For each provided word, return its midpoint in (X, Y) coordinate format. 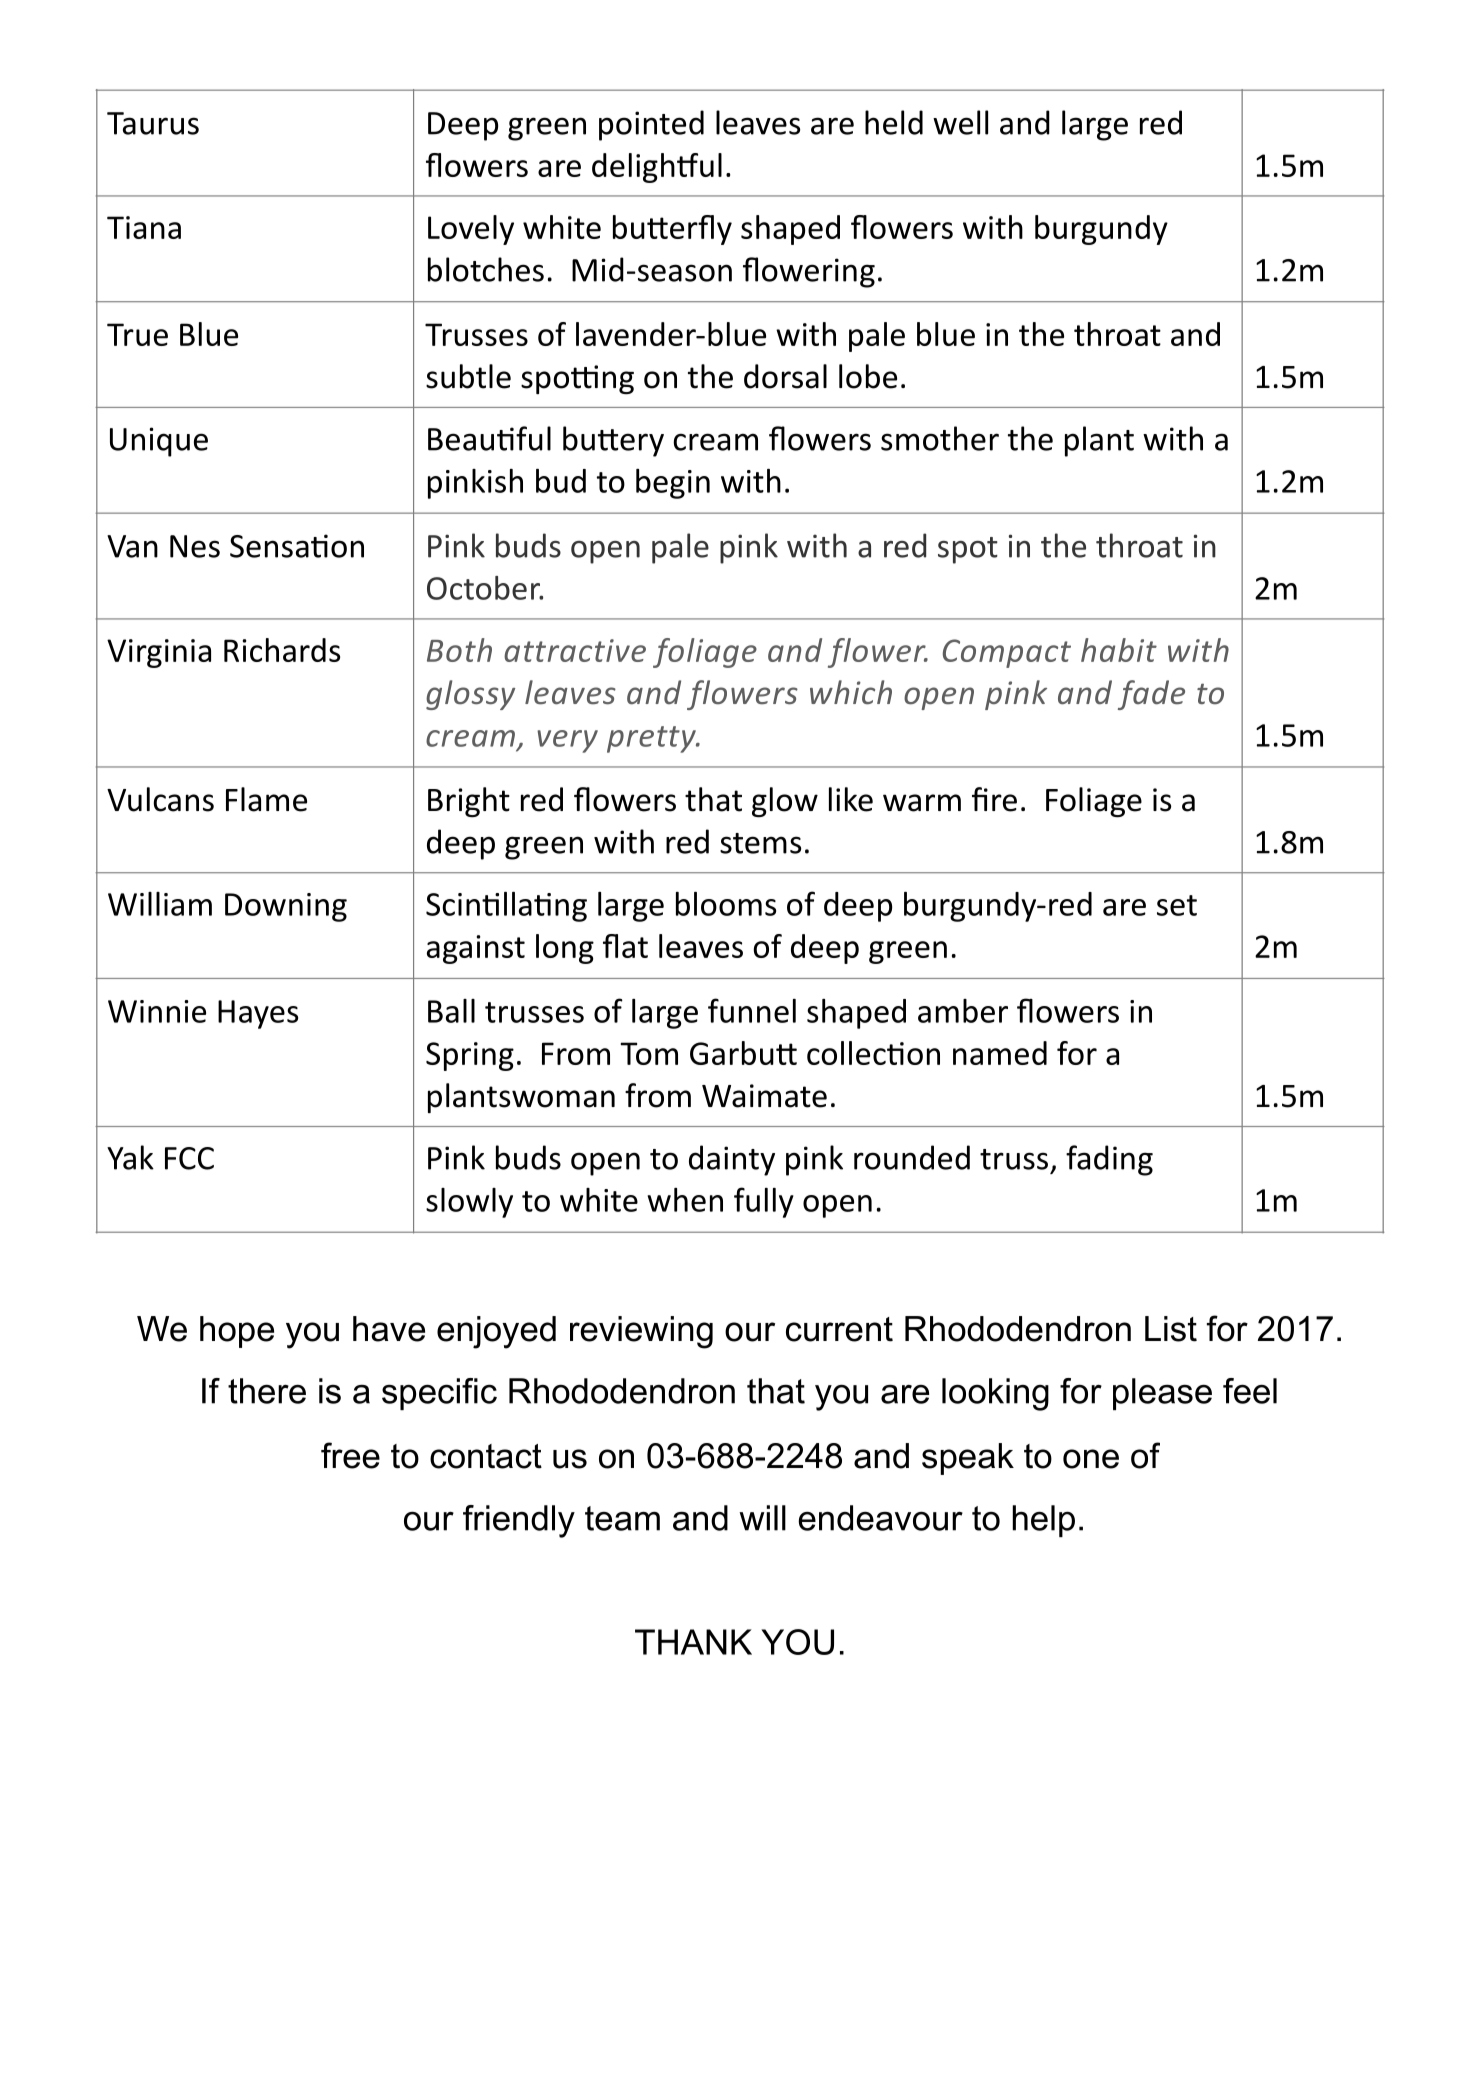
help (1043, 1521)
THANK (693, 1642)
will (762, 1518)
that (776, 1391)
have (389, 1329)
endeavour (880, 1518)
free (350, 1455)
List (1171, 1329)
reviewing (641, 1332)
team (622, 1518)
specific (439, 1394)
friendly (519, 1521)
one (1091, 1459)
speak (968, 1459)
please (1162, 1394)
